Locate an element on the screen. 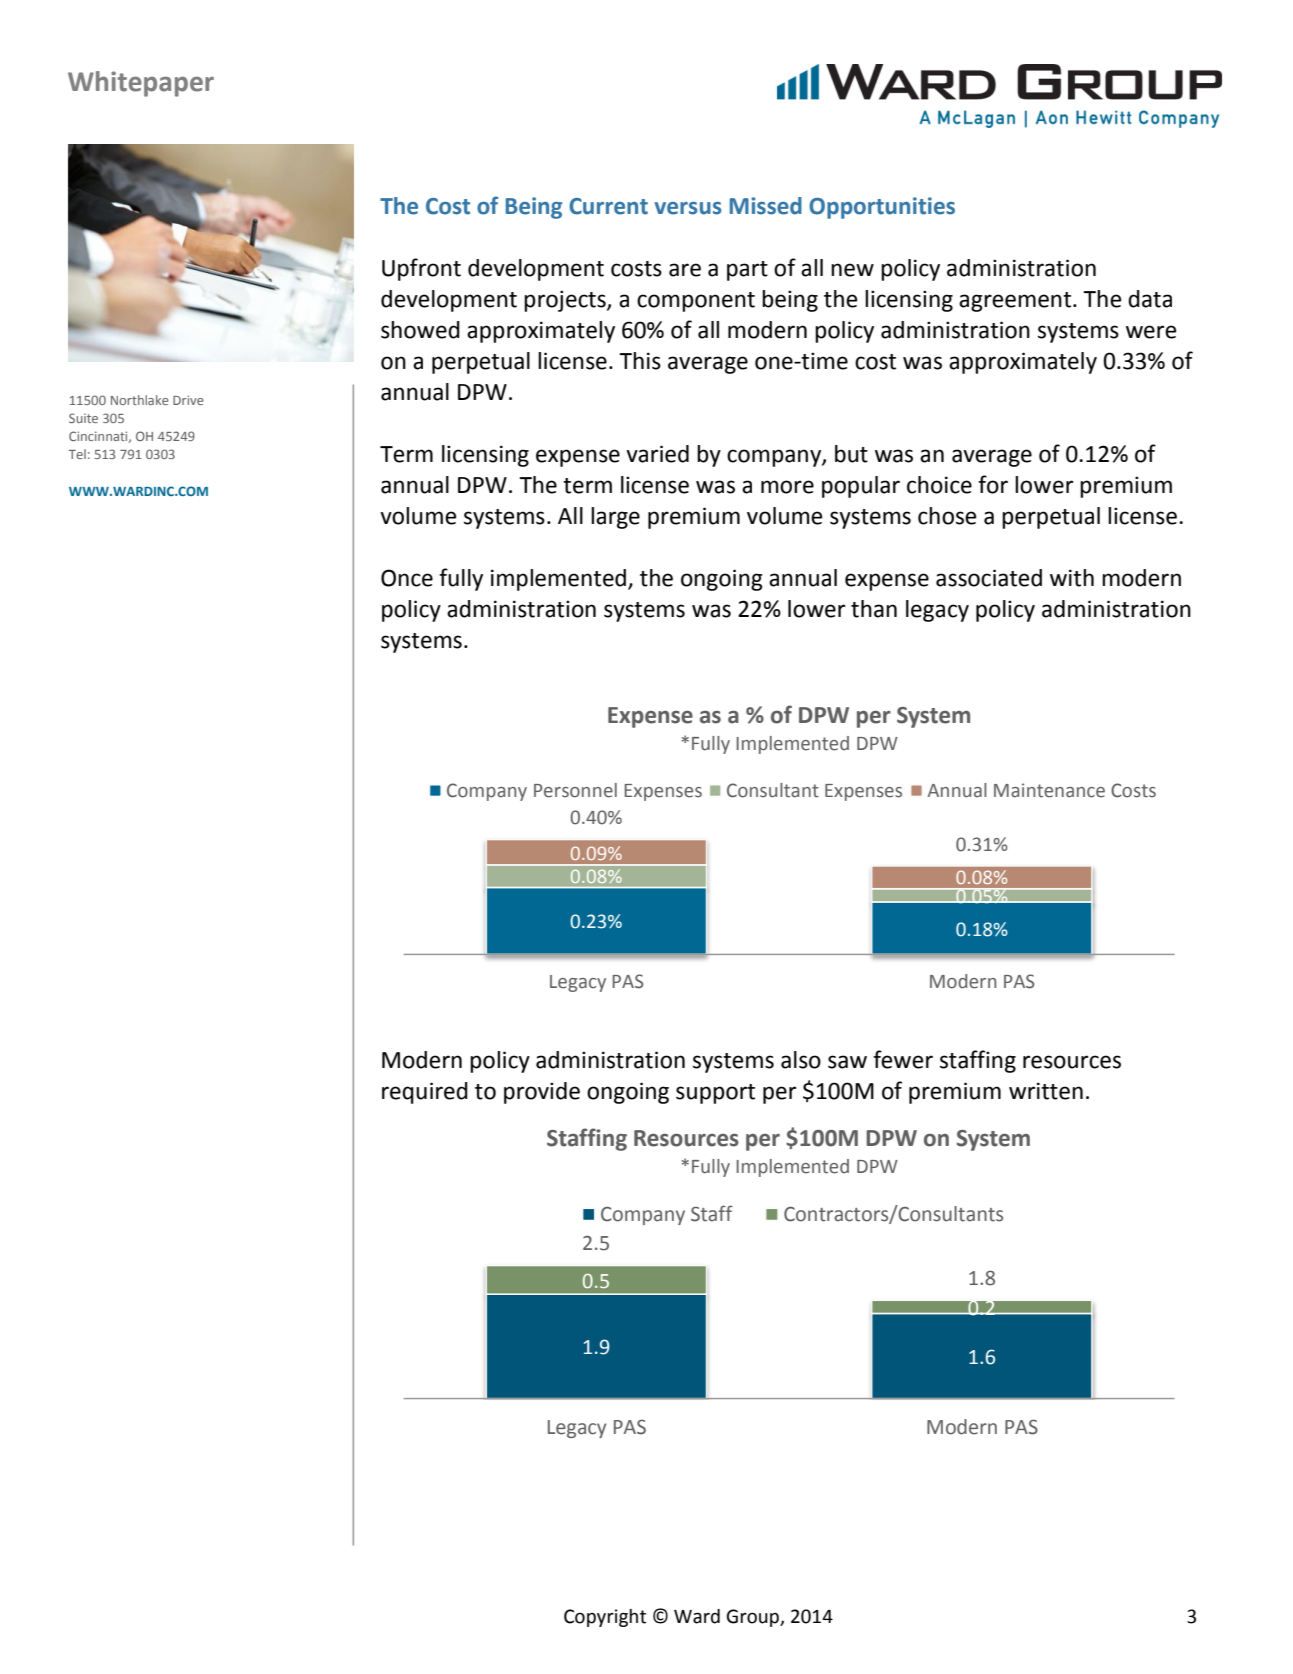 This screenshot has width=1293, height=1674. large is located at coordinates (615, 518).
